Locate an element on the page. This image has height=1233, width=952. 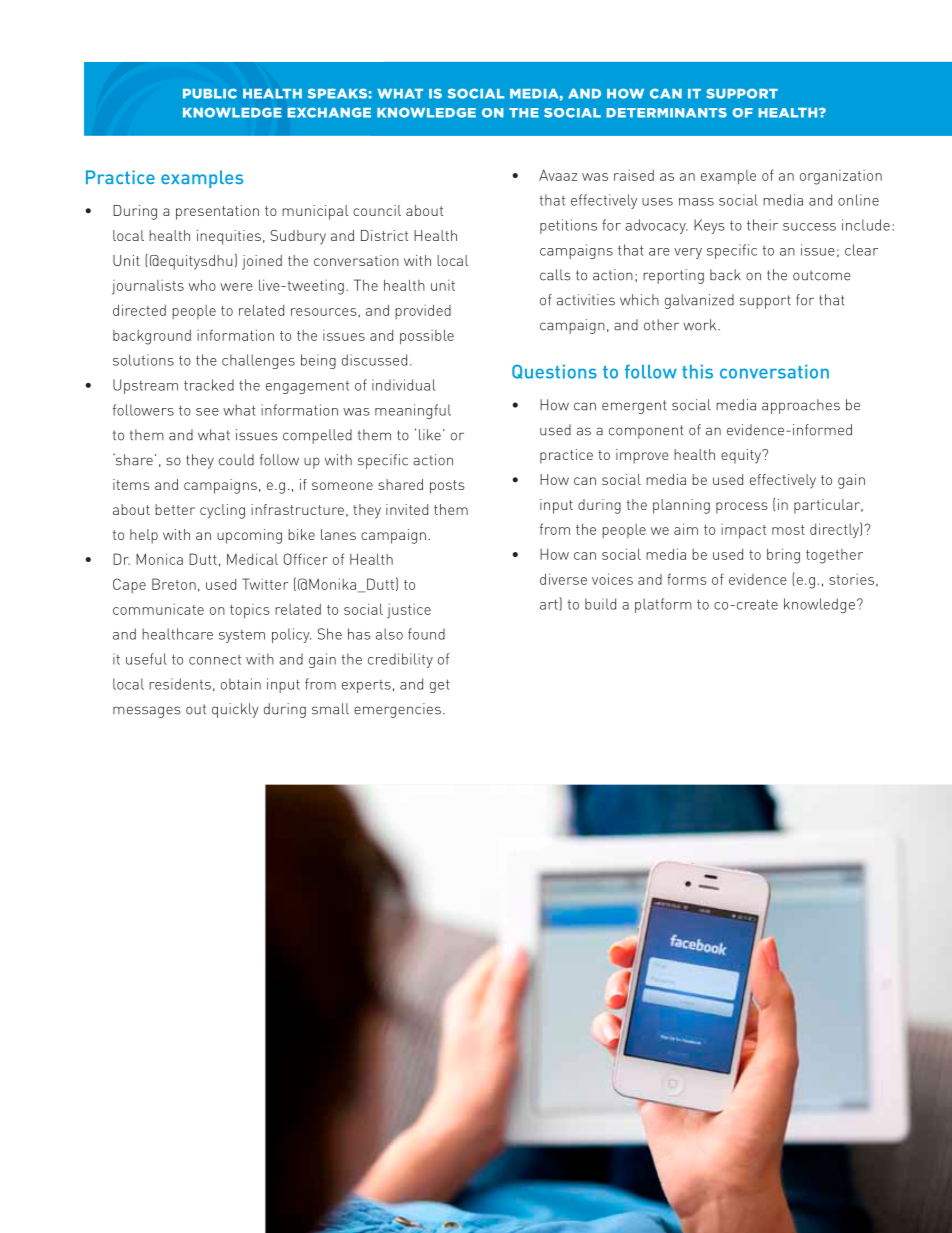
Public is located at coordinates (210, 93).
